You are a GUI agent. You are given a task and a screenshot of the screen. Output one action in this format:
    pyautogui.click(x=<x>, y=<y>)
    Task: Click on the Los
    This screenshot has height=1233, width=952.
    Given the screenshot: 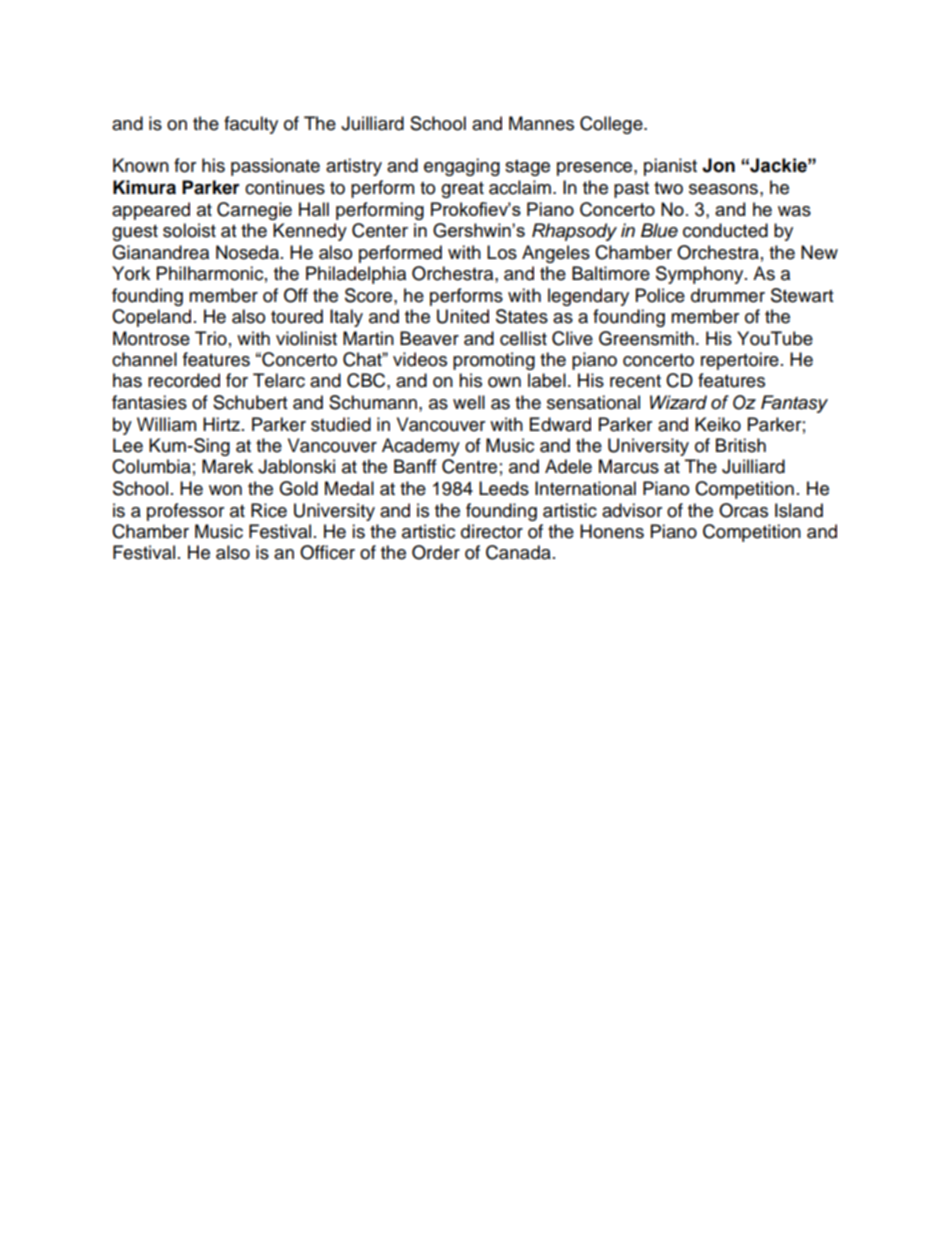 What is the action you would take?
    pyautogui.click(x=502, y=252)
